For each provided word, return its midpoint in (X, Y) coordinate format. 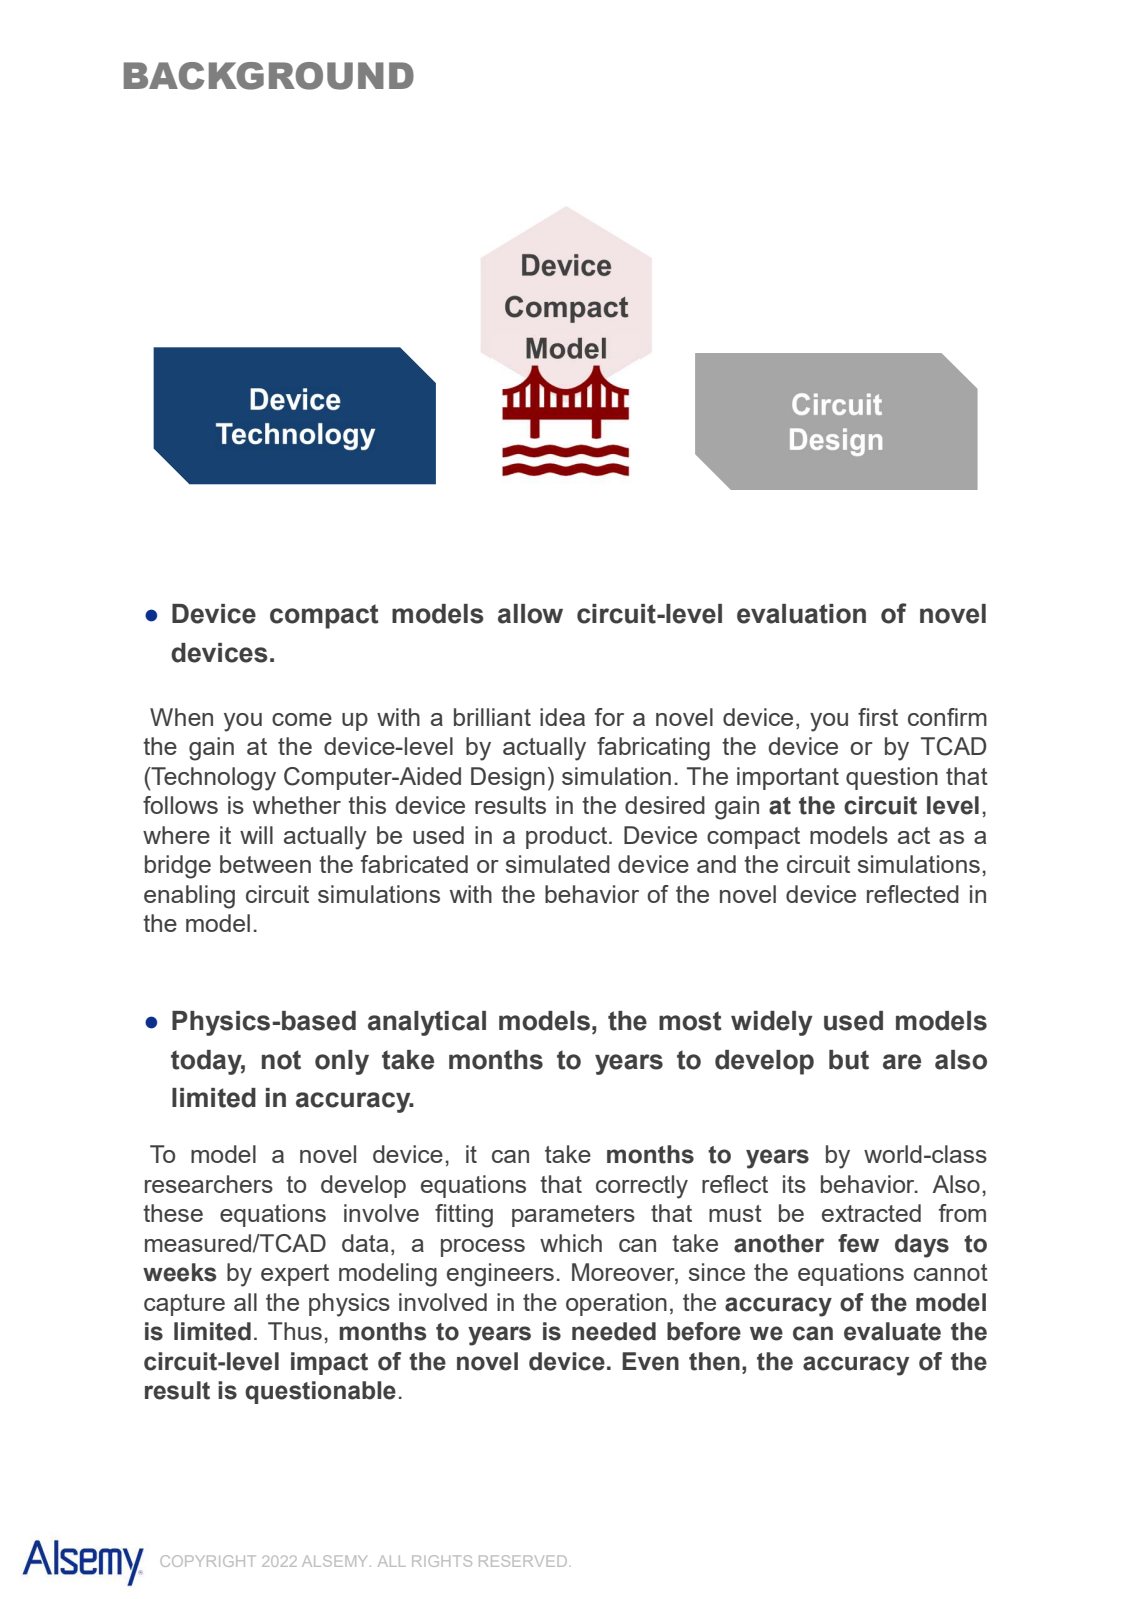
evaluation (801, 614)
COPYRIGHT (208, 1561)
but (849, 1060)
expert (295, 1275)
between (265, 864)
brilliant (492, 717)
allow (530, 614)
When (181, 717)
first (878, 717)
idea (562, 717)
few (858, 1243)
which (571, 1243)
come (302, 719)
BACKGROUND (269, 76)
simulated (558, 864)
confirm (947, 717)
